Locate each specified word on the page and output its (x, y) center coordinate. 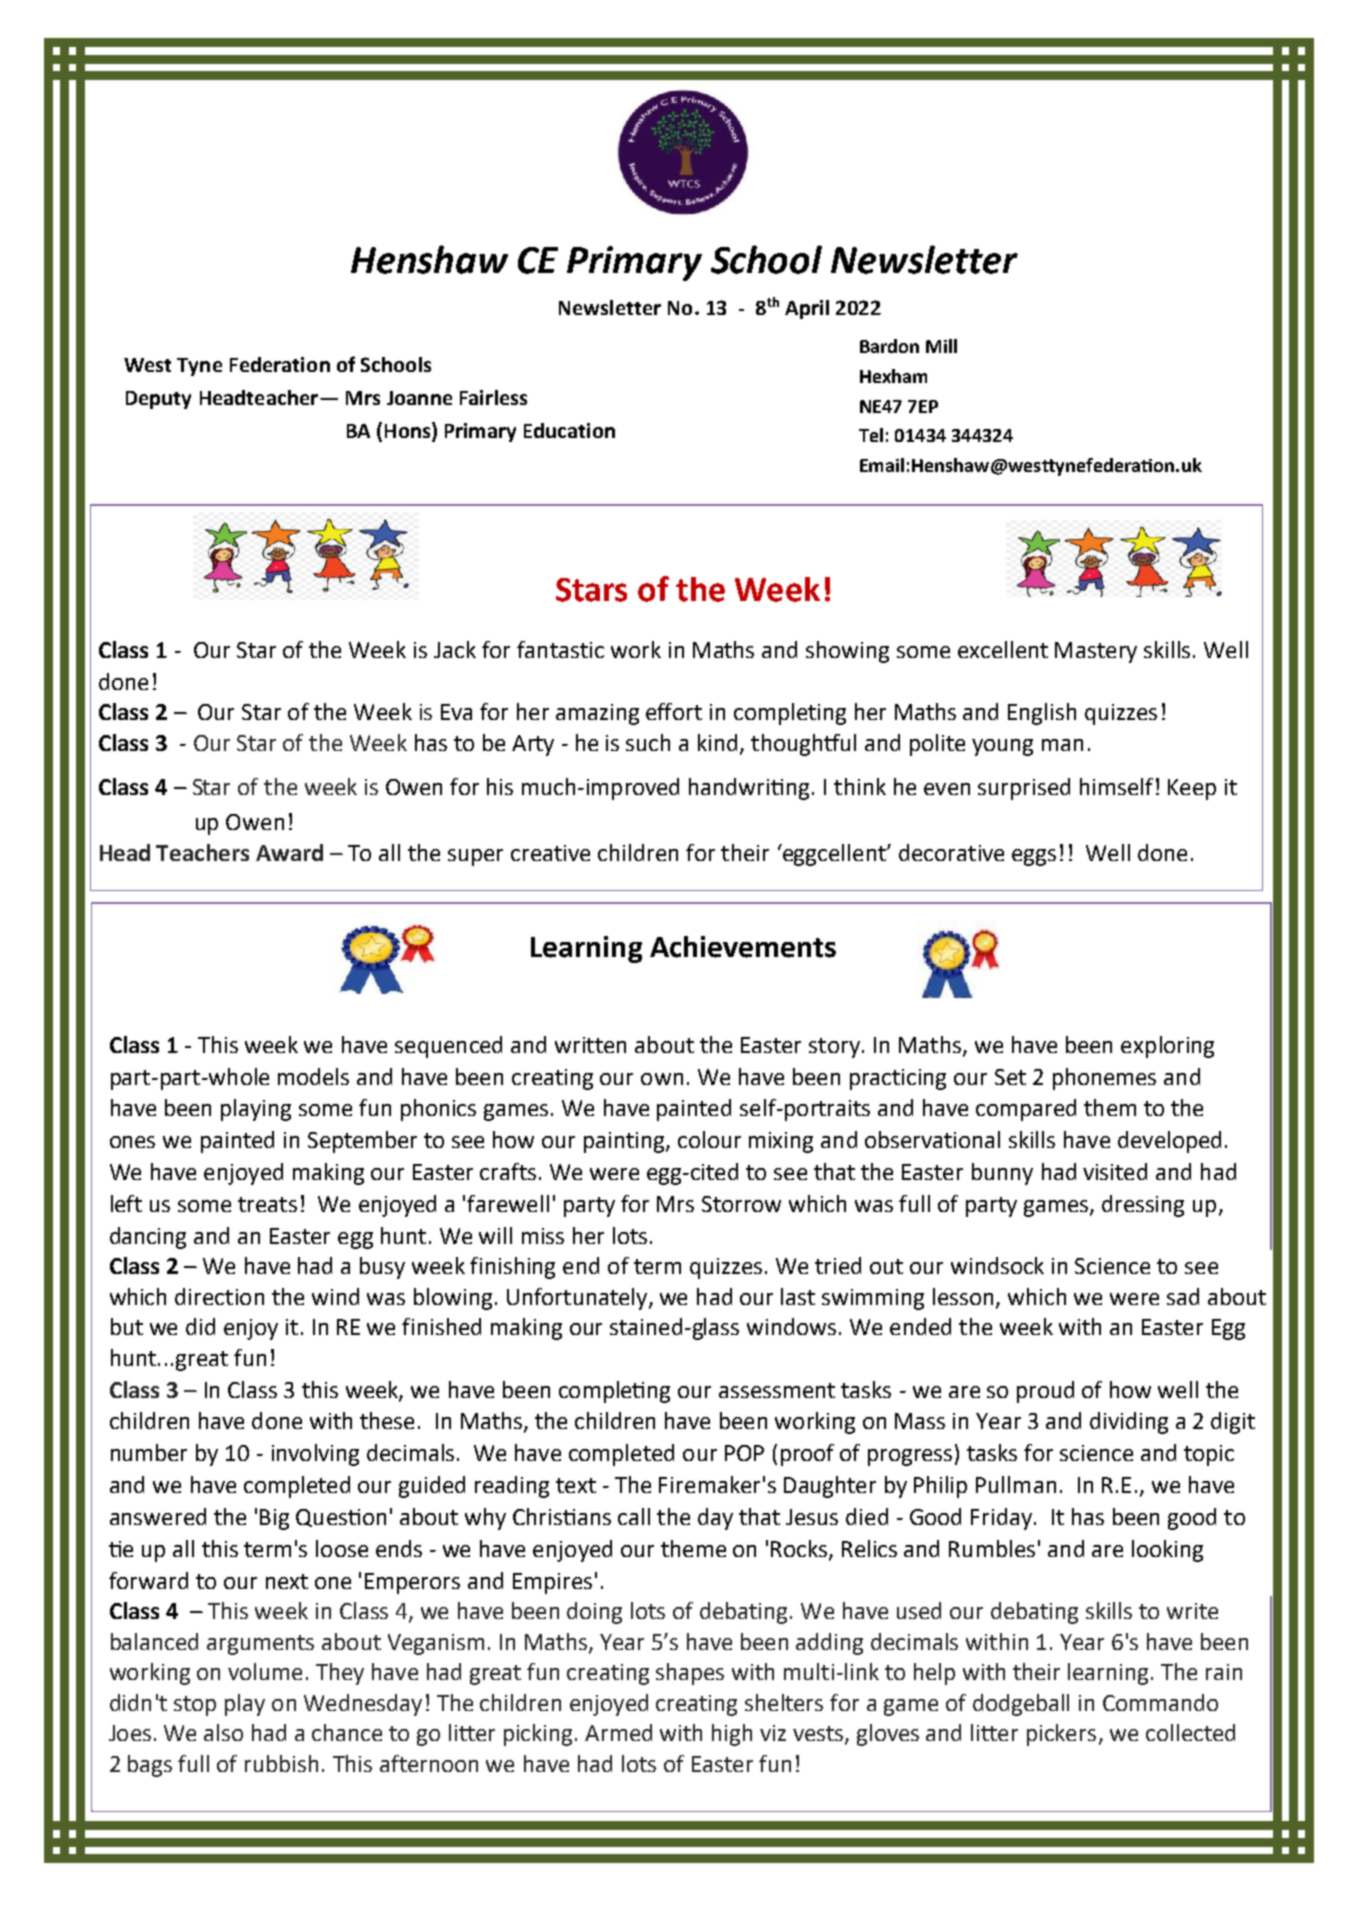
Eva (456, 712)
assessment (777, 1390)
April (807, 309)
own (662, 1079)
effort (674, 711)
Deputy (158, 400)
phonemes (1104, 1079)
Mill (941, 346)
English (1042, 714)
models (313, 1076)
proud (1045, 1392)
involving (315, 1455)
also (223, 1732)
